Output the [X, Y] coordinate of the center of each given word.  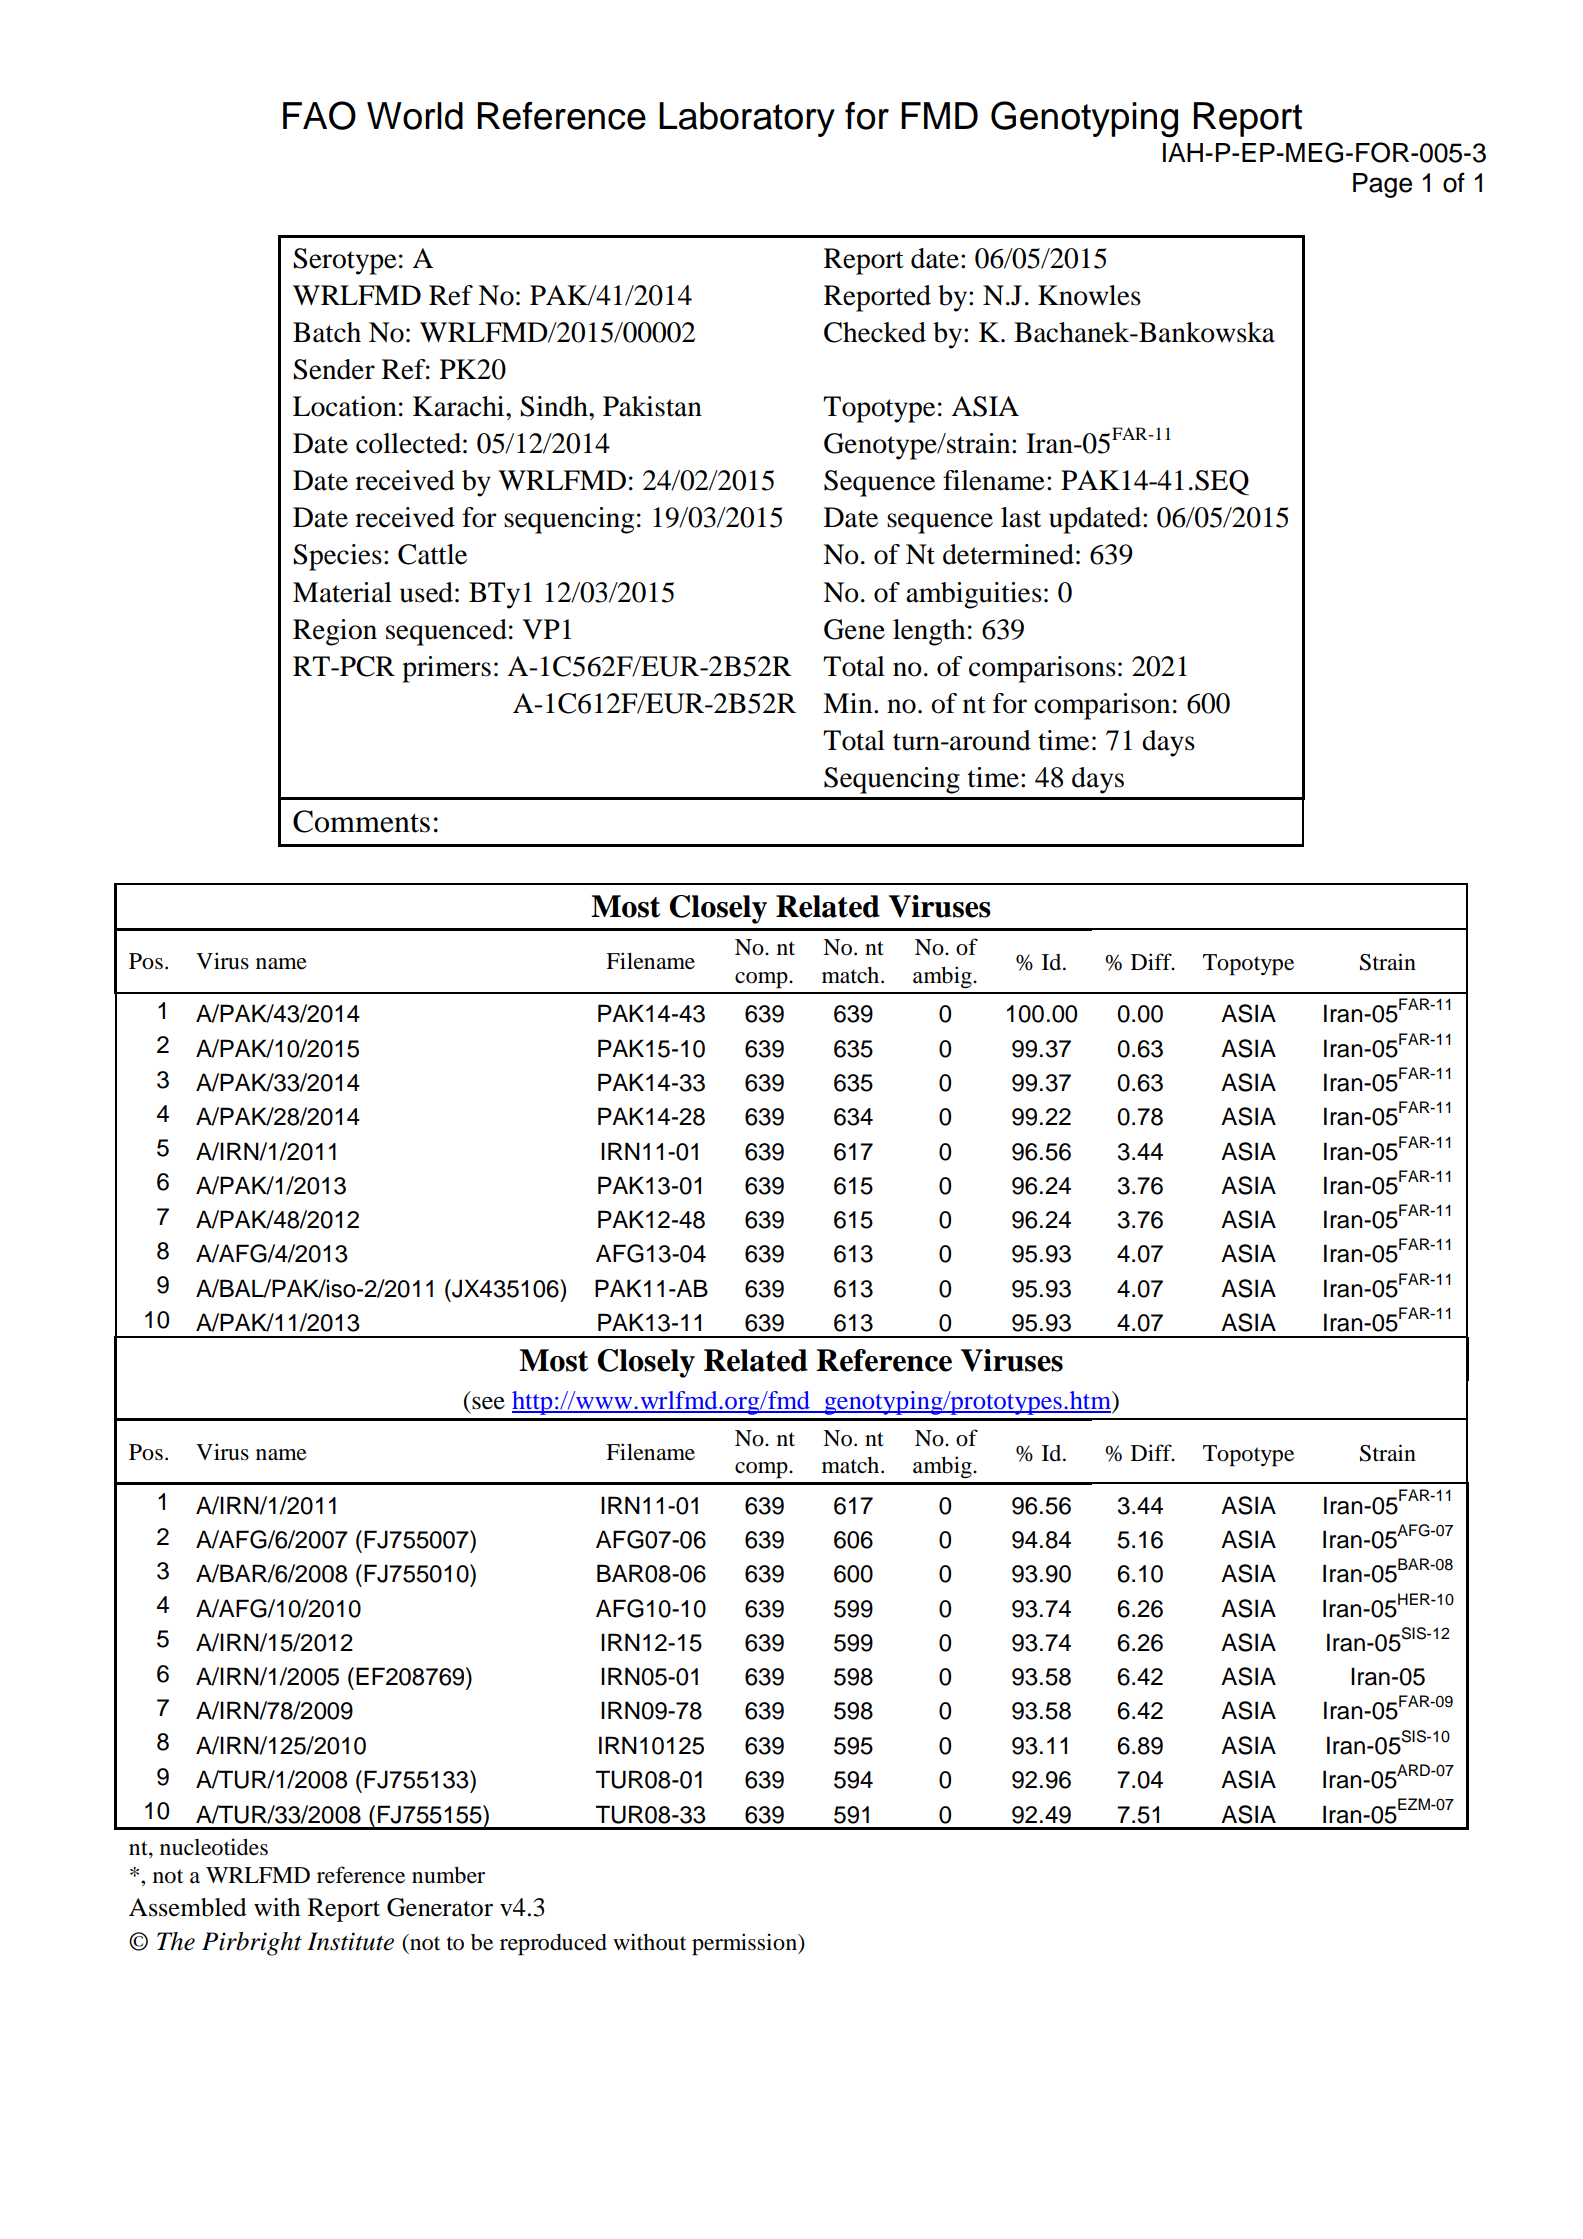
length [929, 632]
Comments [361, 821]
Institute [350, 1941]
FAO [319, 115]
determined [1008, 554]
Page [1382, 185]
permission [745, 1944]
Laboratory [747, 119]
